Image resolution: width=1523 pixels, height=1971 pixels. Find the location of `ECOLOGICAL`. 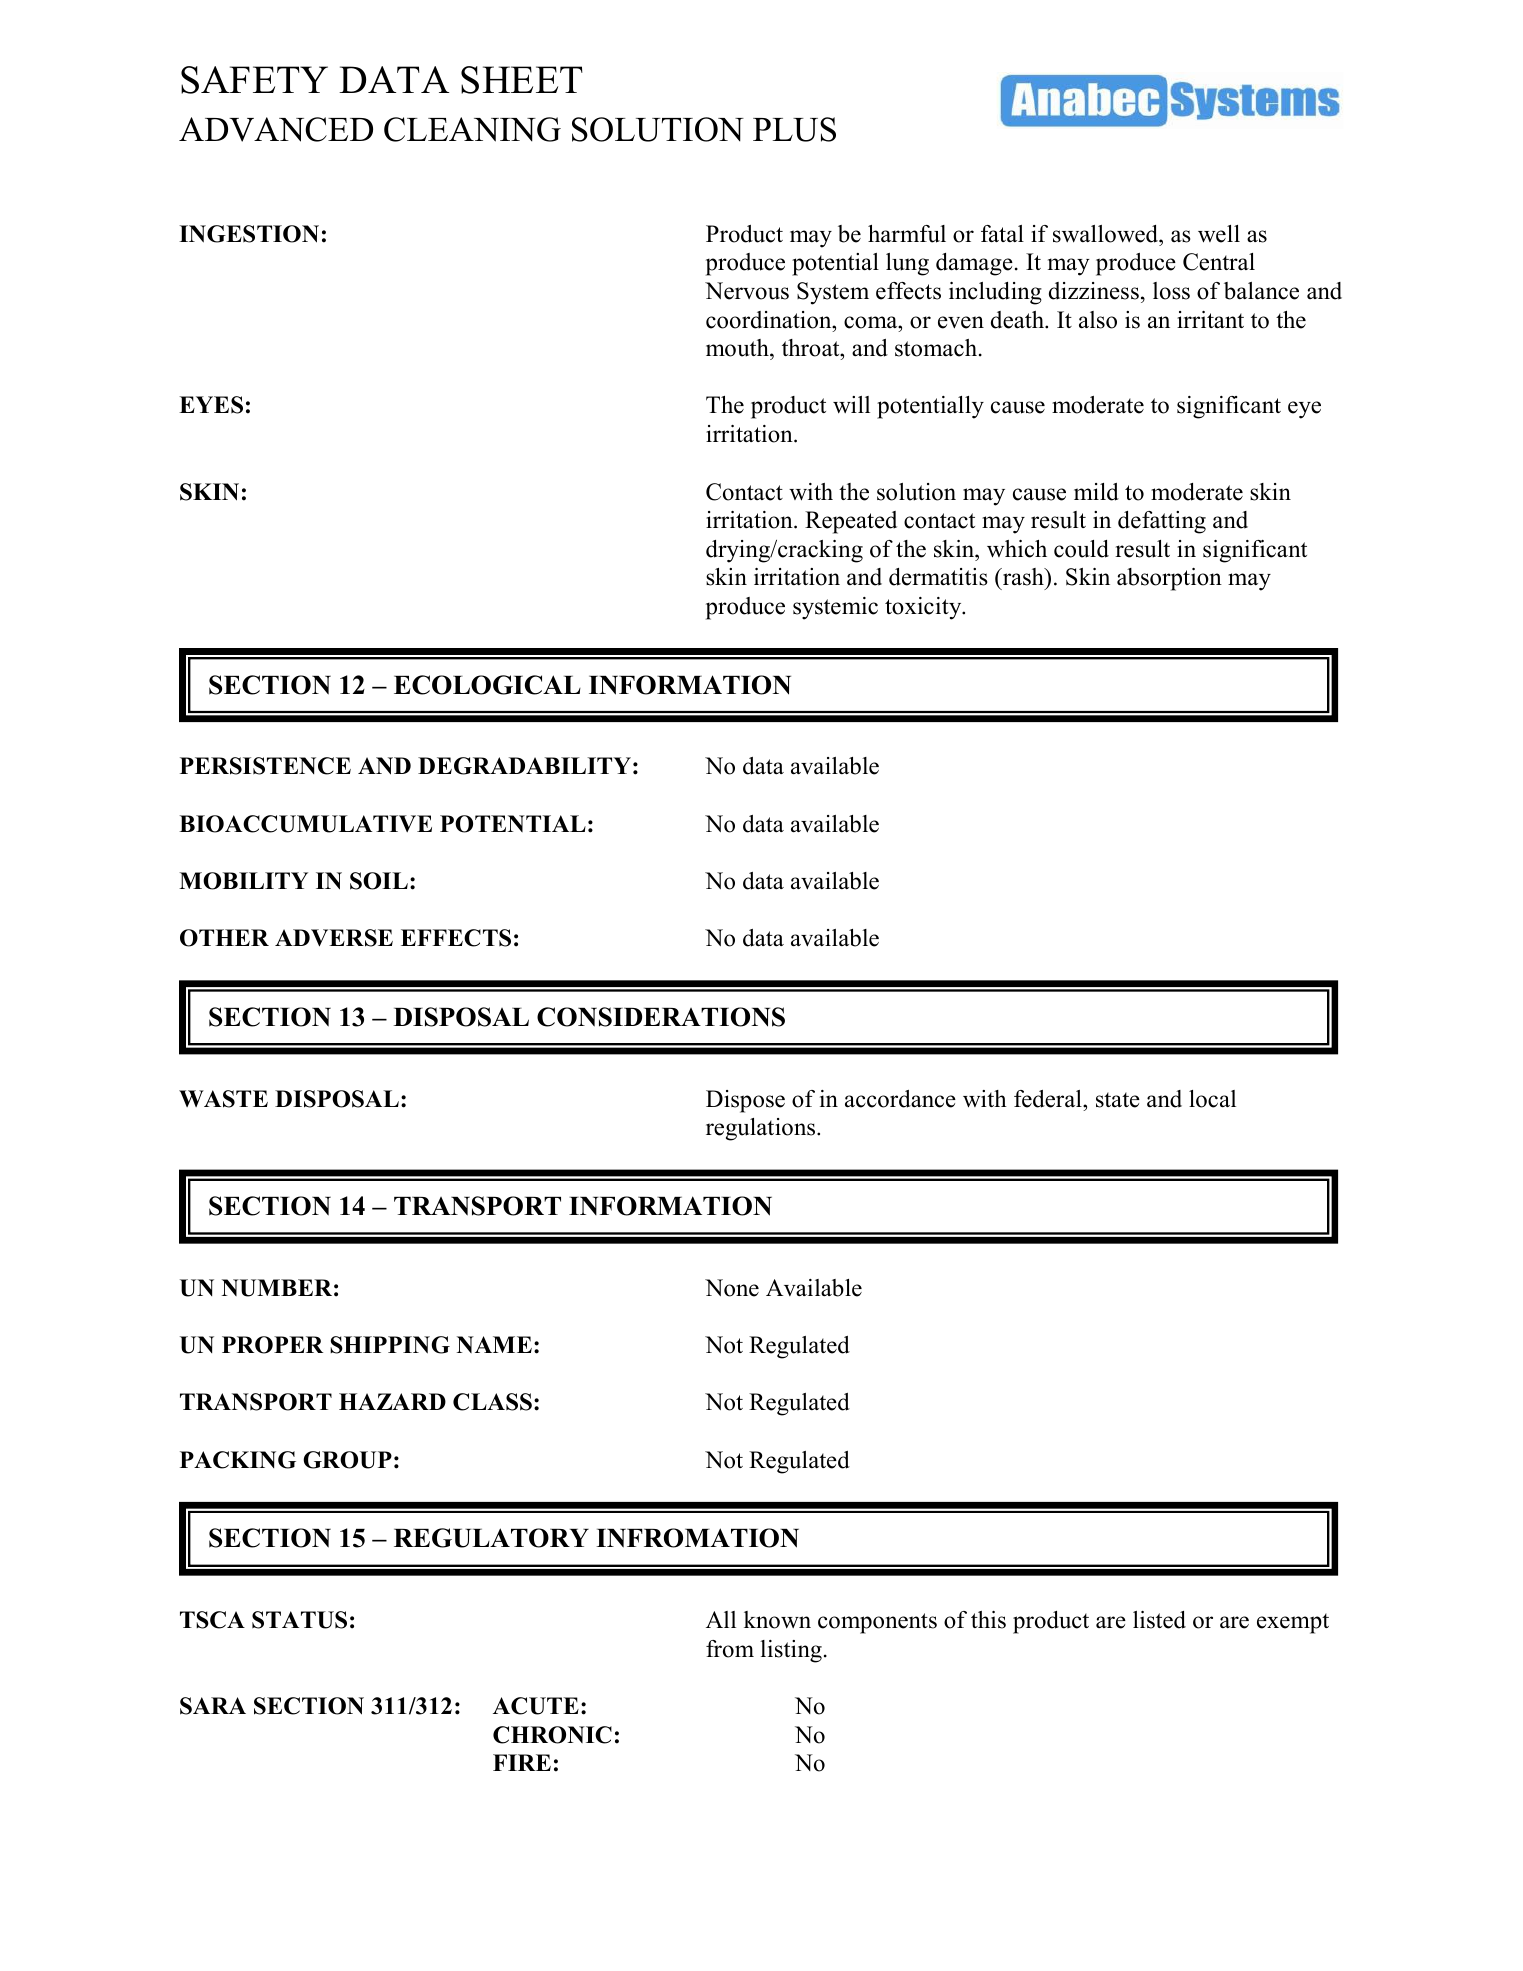

ECOLOGICAL is located at coordinates (487, 685).
